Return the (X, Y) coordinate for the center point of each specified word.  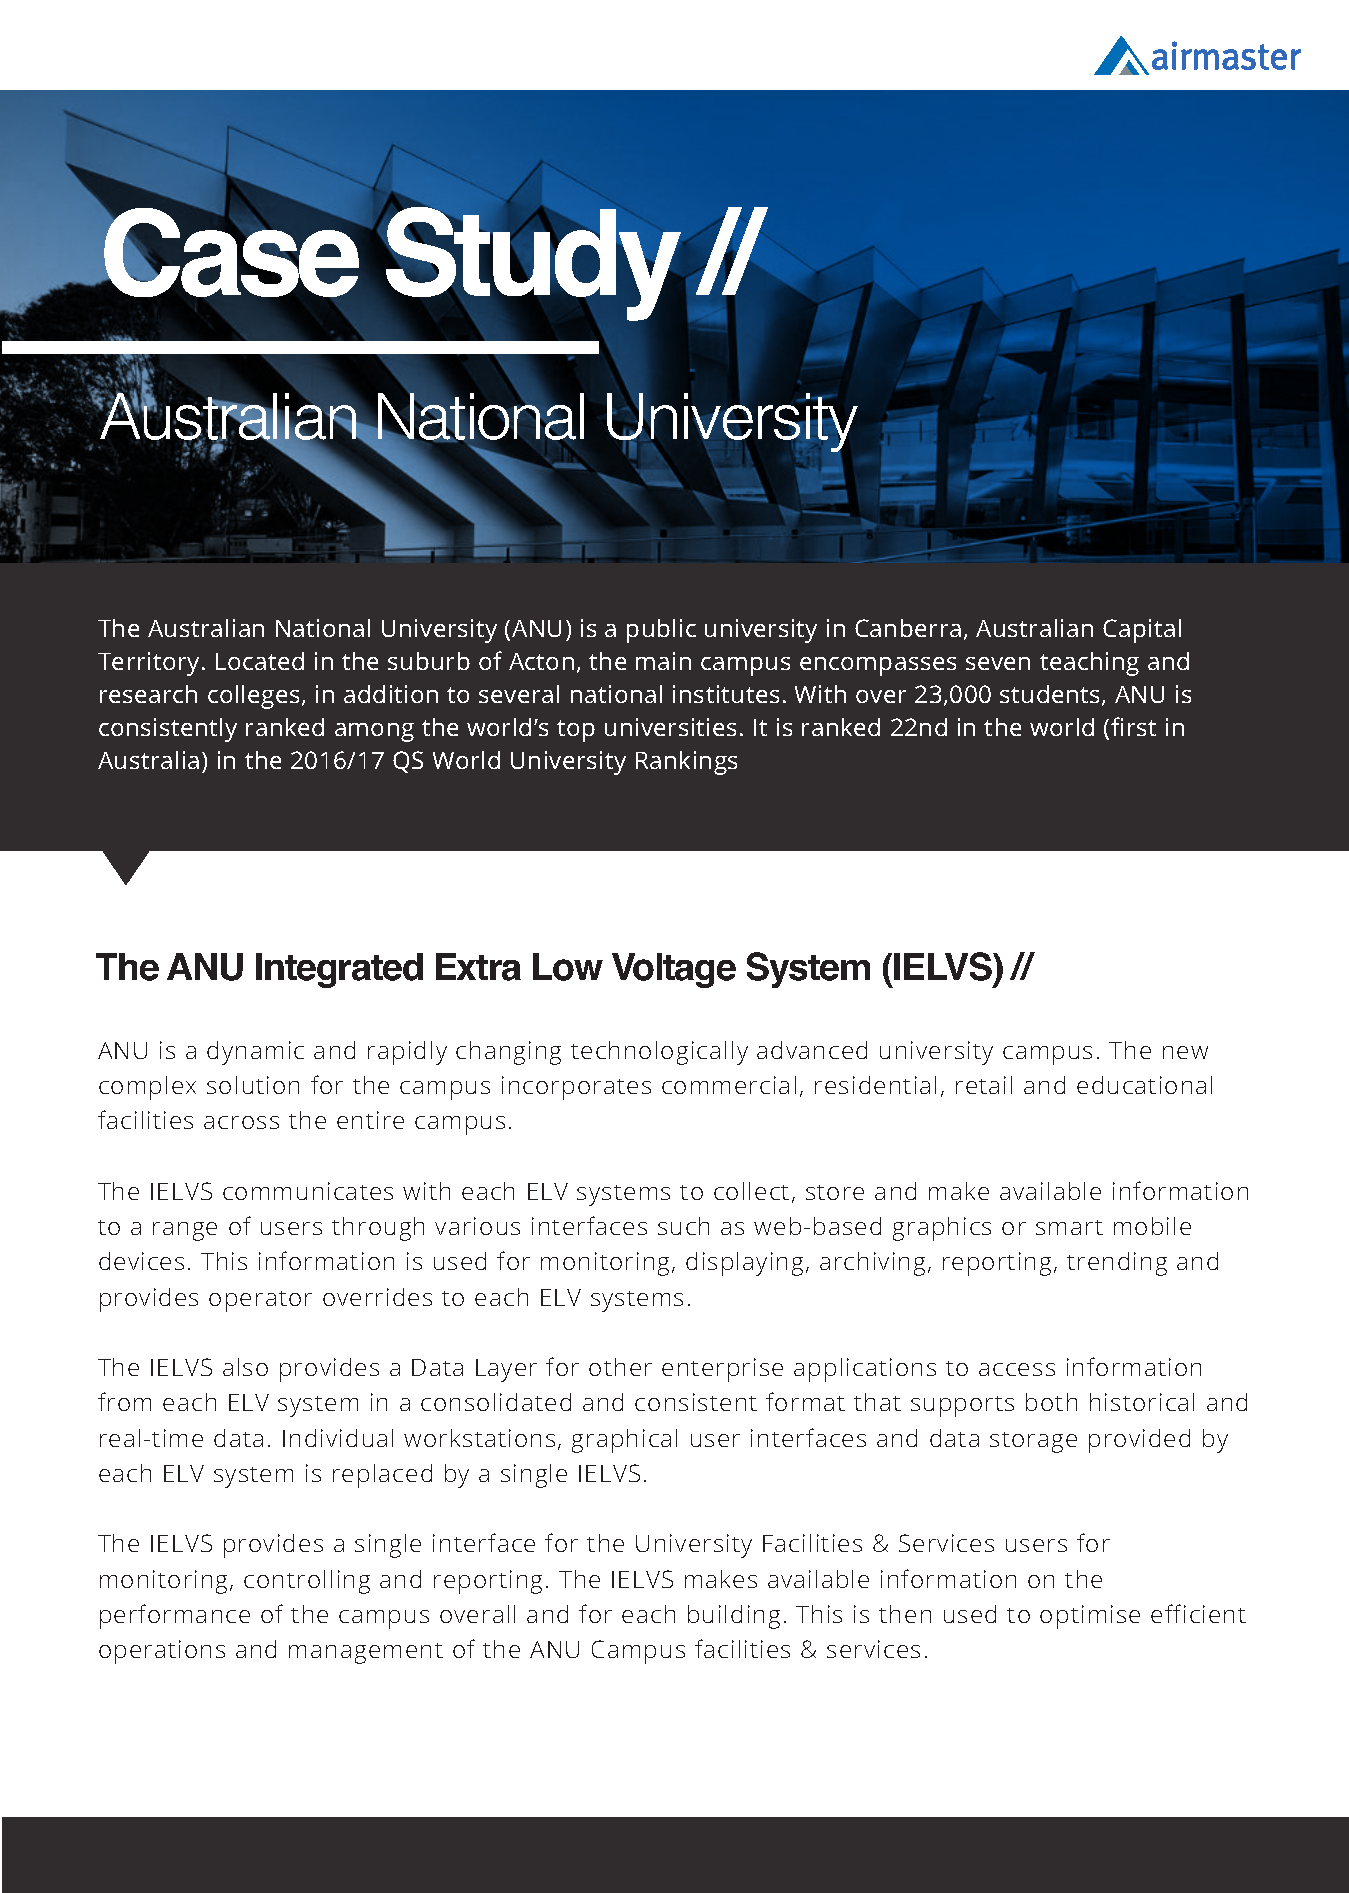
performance (175, 1616)
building (734, 1617)
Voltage (674, 970)
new (1185, 1052)
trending (1117, 1264)
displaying (744, 1264)
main (663, 661)
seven (998, 663)
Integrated (339, 970)
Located (260, 661)
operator (260, 1301)
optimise (1090, 1617)
